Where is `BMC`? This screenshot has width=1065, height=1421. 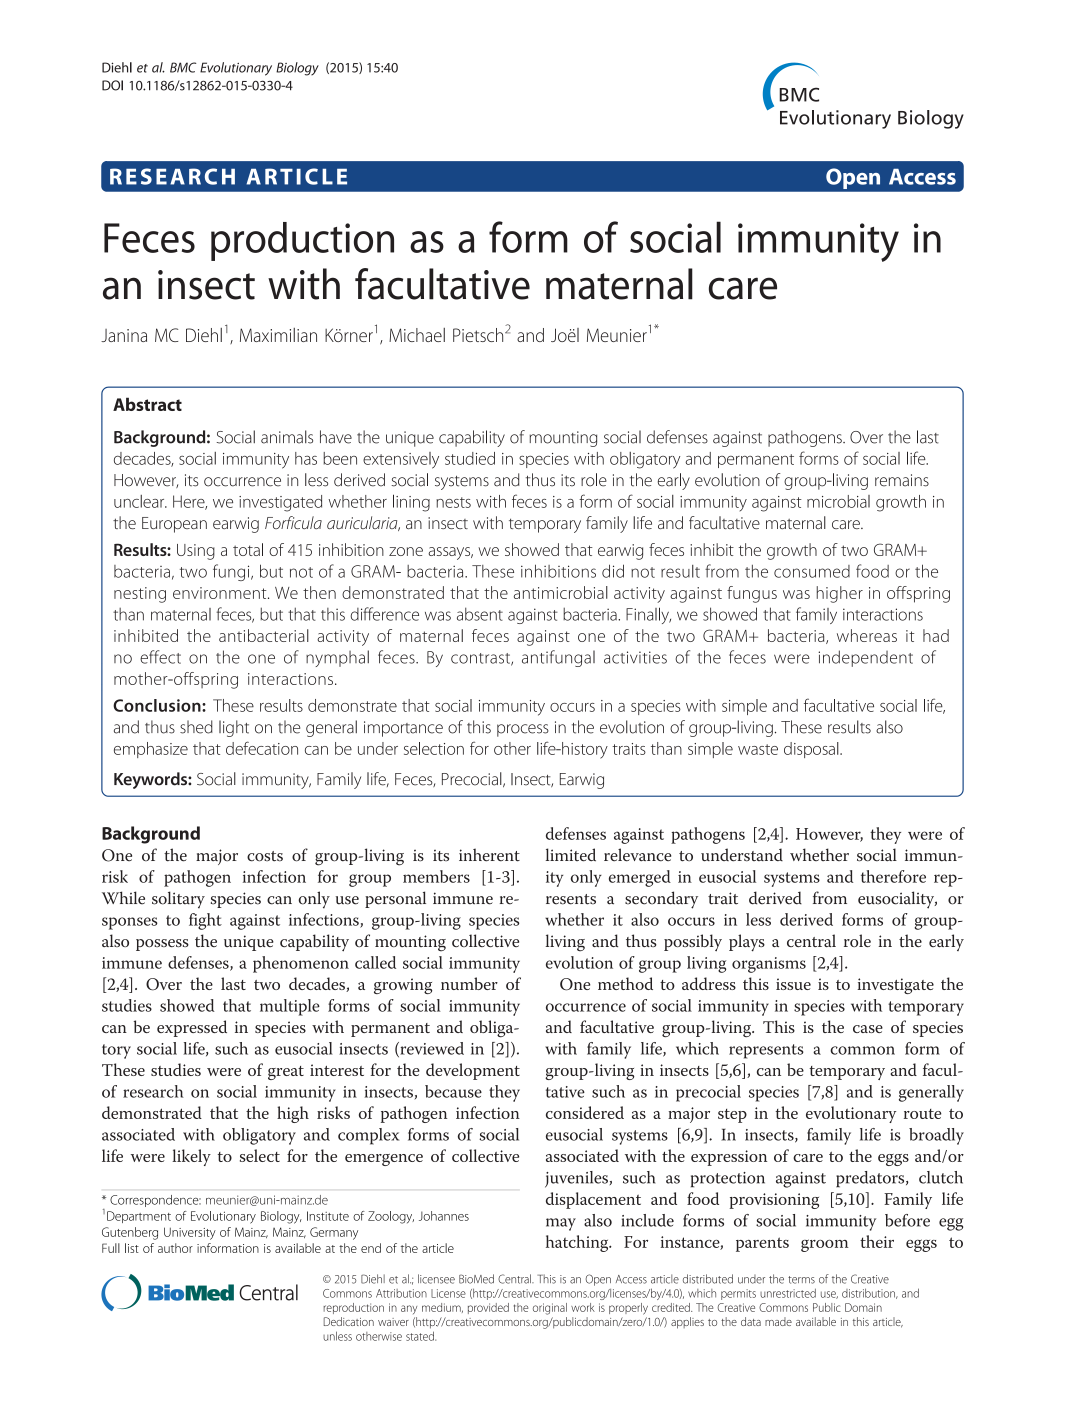
BMC is located at coordinates (183, 67).
